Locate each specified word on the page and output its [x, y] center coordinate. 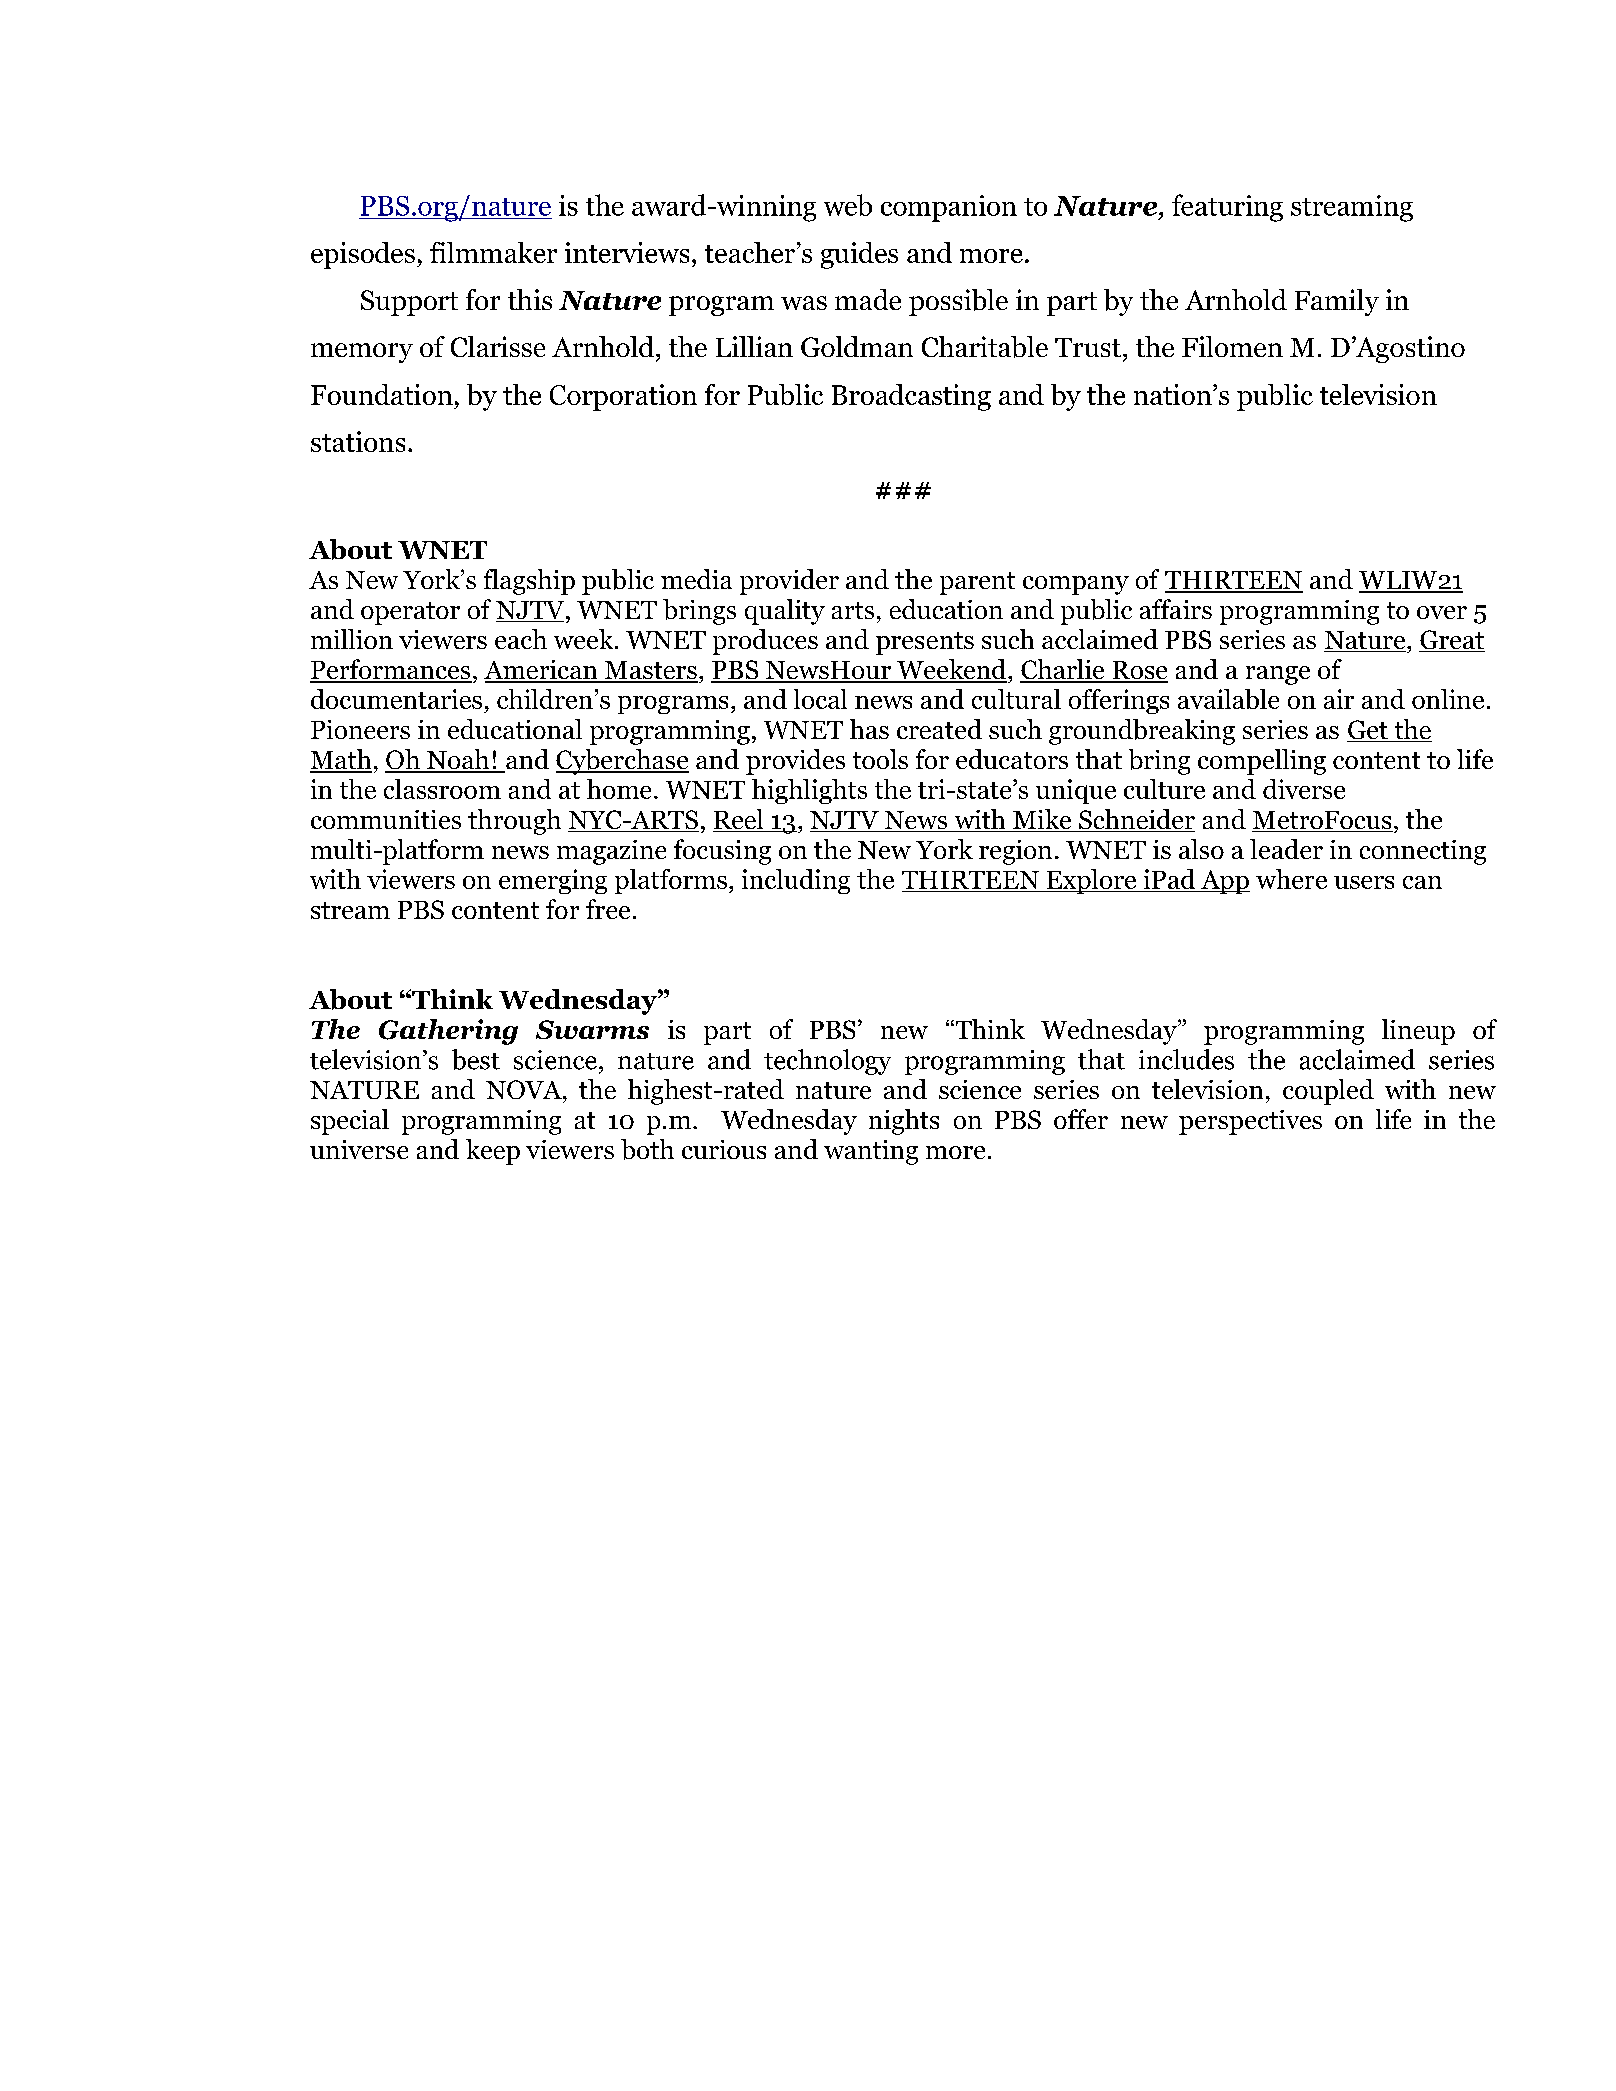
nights [904, 1122]
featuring [1227, 208]
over [1442, 612]
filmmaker [493, 252]
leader [1286, 849]
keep [493, 1152]
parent [977, 583]
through [514, 822]
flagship [529, 582]
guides [859, 255]
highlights [809, 791]
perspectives [1250, 1122]
